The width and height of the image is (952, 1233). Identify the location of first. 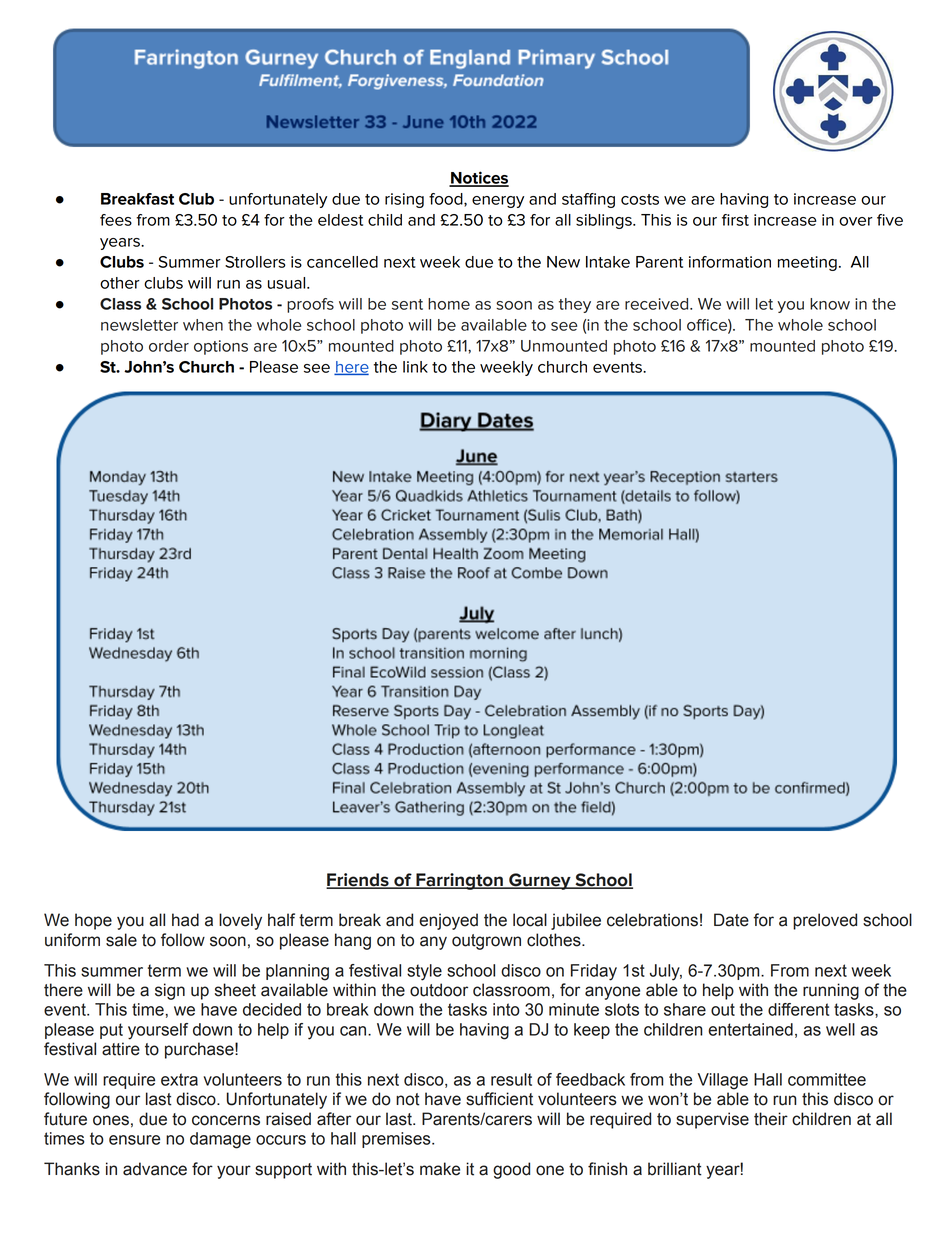
(735, 220).
